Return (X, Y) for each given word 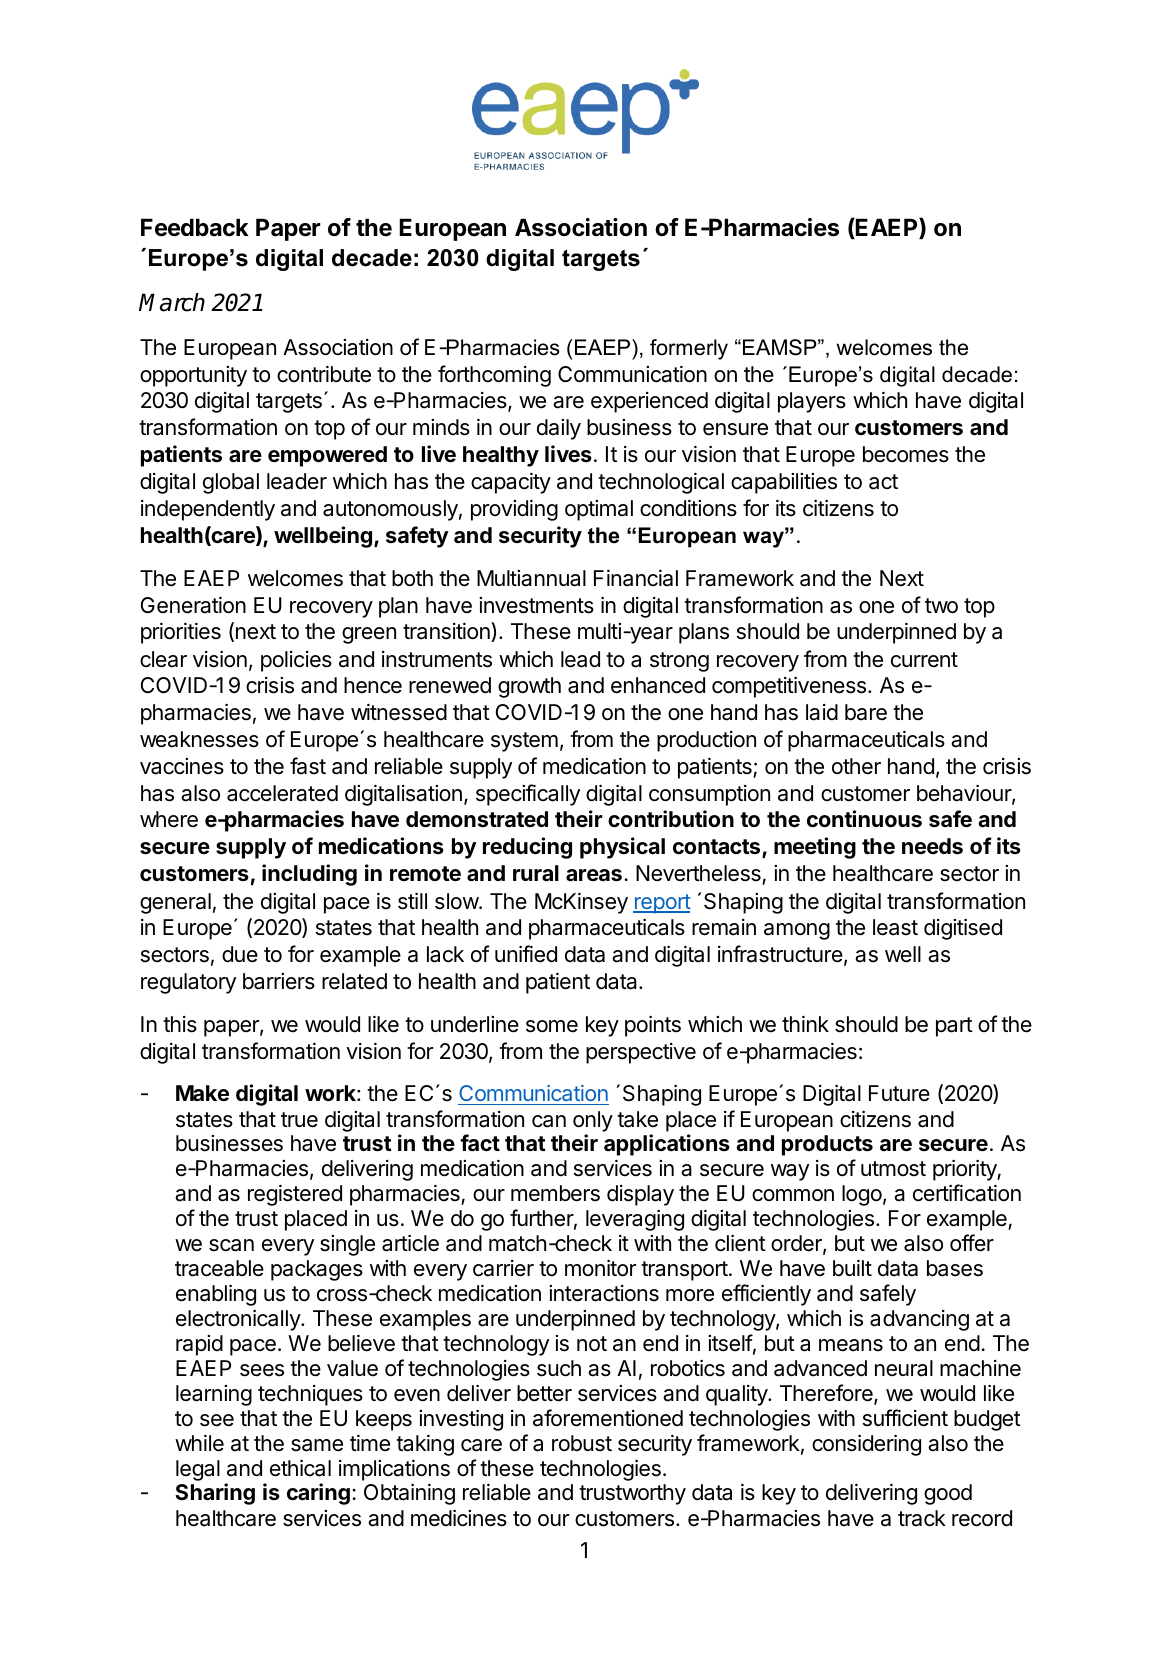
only (593, 1121)
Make (202, 1093)
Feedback (195, 227)
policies (296, 661)
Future (899, 1093)
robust (582, 1443)
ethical (300, 1468)
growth (529, 687)
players (812, 402)
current (924, 660)
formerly (689, 349)
